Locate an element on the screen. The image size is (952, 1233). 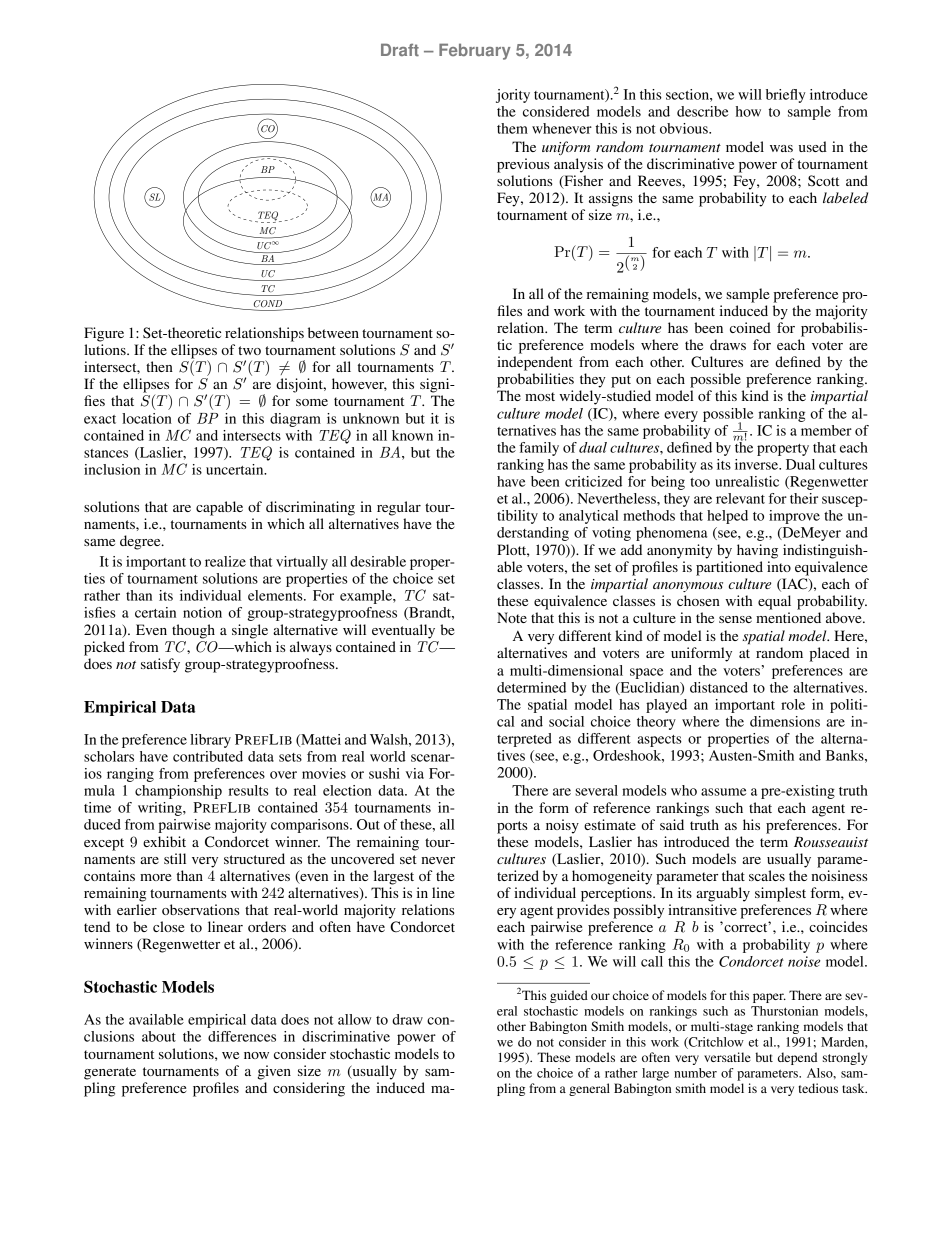
coined is located at coordinates (750, 327).
